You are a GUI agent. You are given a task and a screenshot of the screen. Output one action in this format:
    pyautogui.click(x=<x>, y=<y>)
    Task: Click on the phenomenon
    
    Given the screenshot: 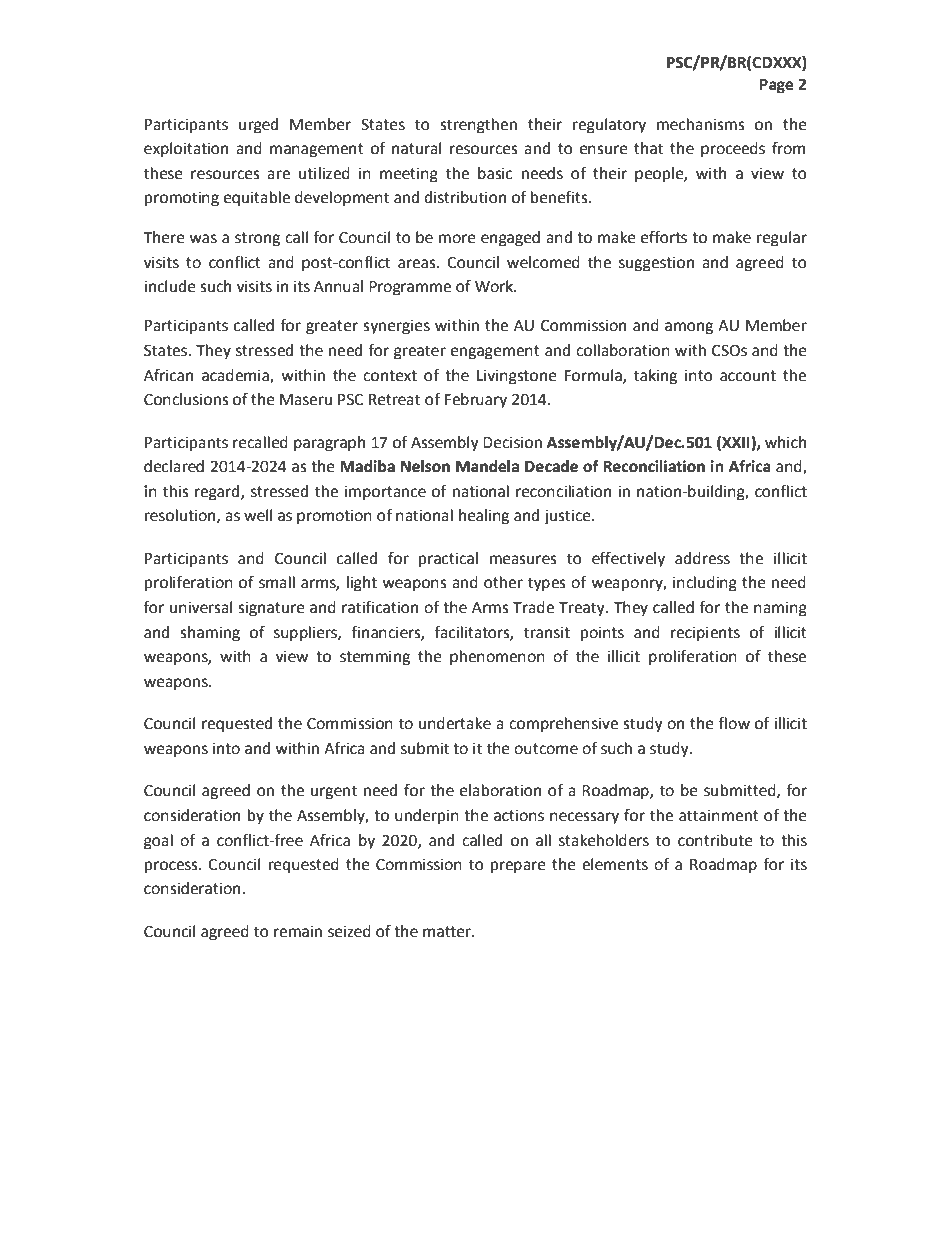 What is the action you would take?
    pyautogui.click(x=497, y=658)
